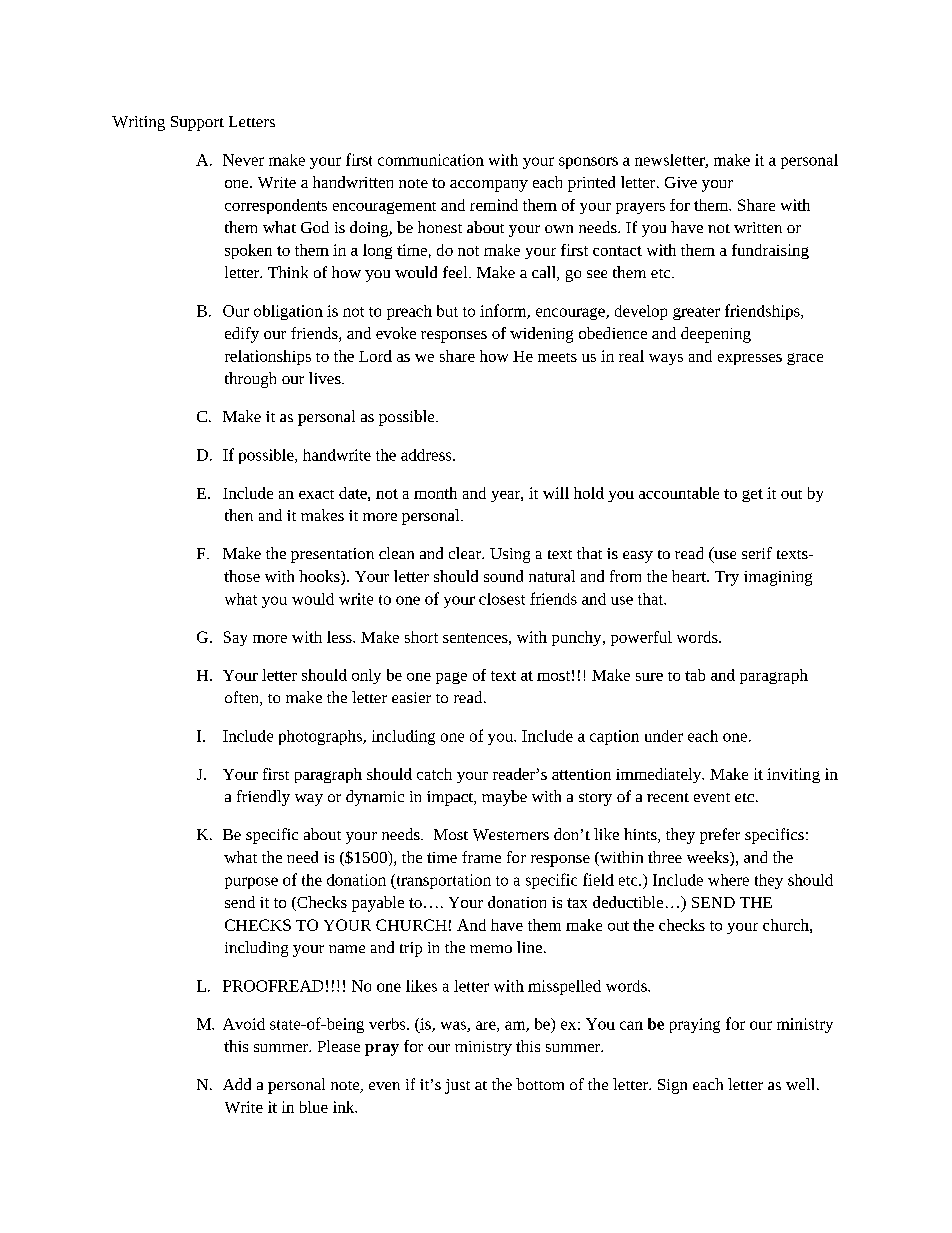 This screenshot has width=952, height=1233. I want to click on Avoid, so click(244, 1024).
